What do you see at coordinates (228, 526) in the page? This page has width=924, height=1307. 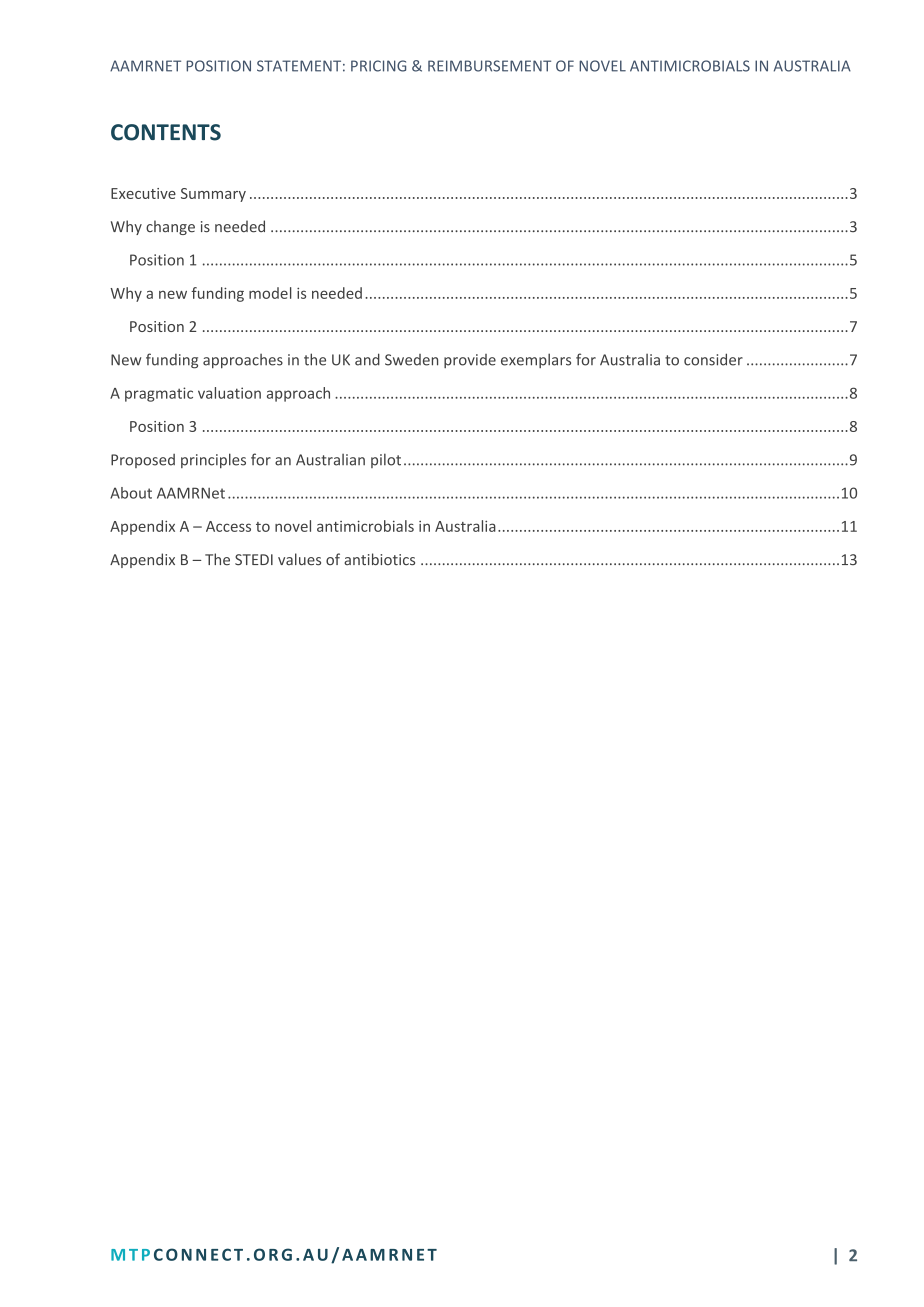 I see `Access` at bounding box center [228, 526].
